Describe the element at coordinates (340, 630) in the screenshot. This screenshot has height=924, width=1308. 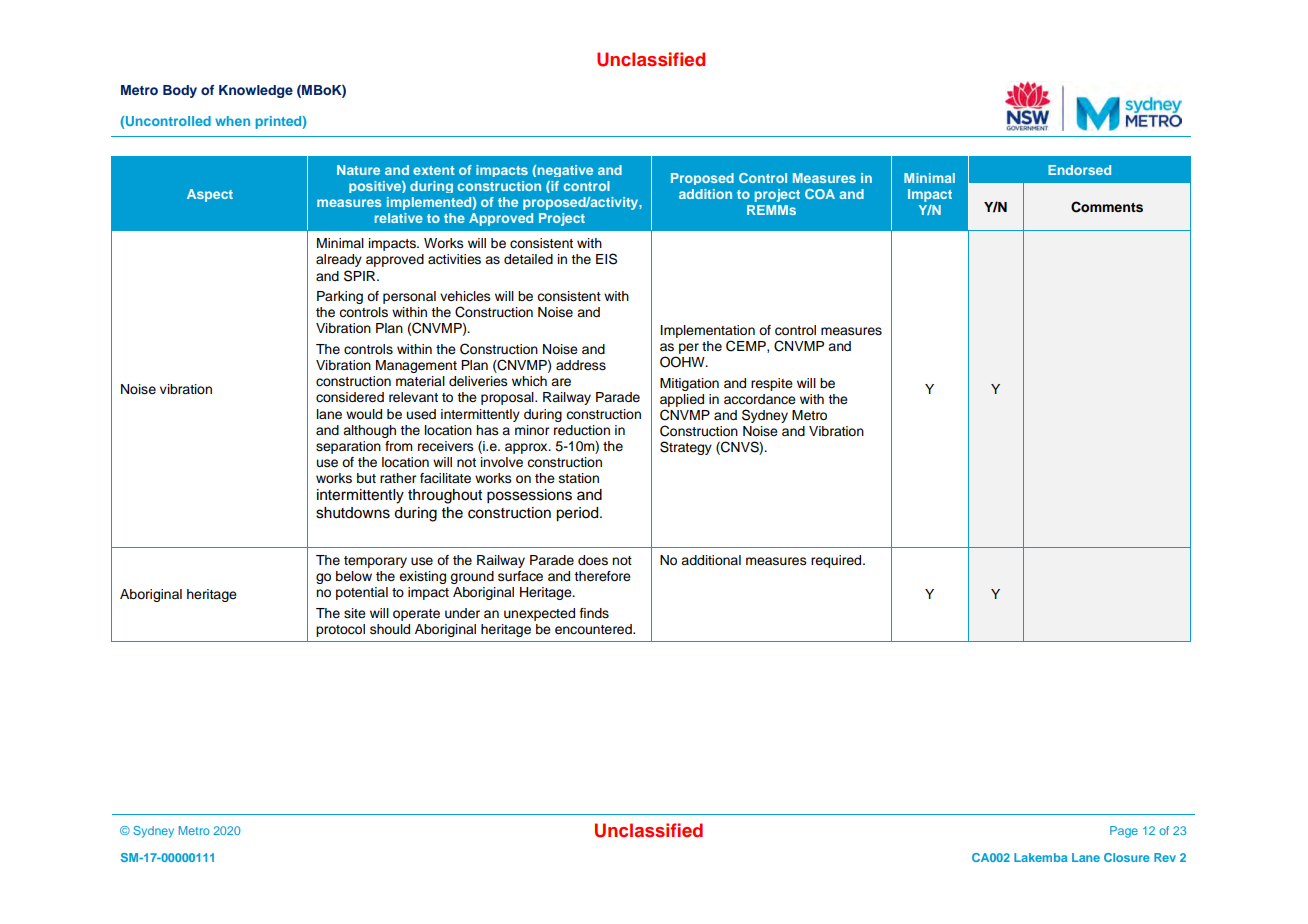
I see `protocol` at that location.
